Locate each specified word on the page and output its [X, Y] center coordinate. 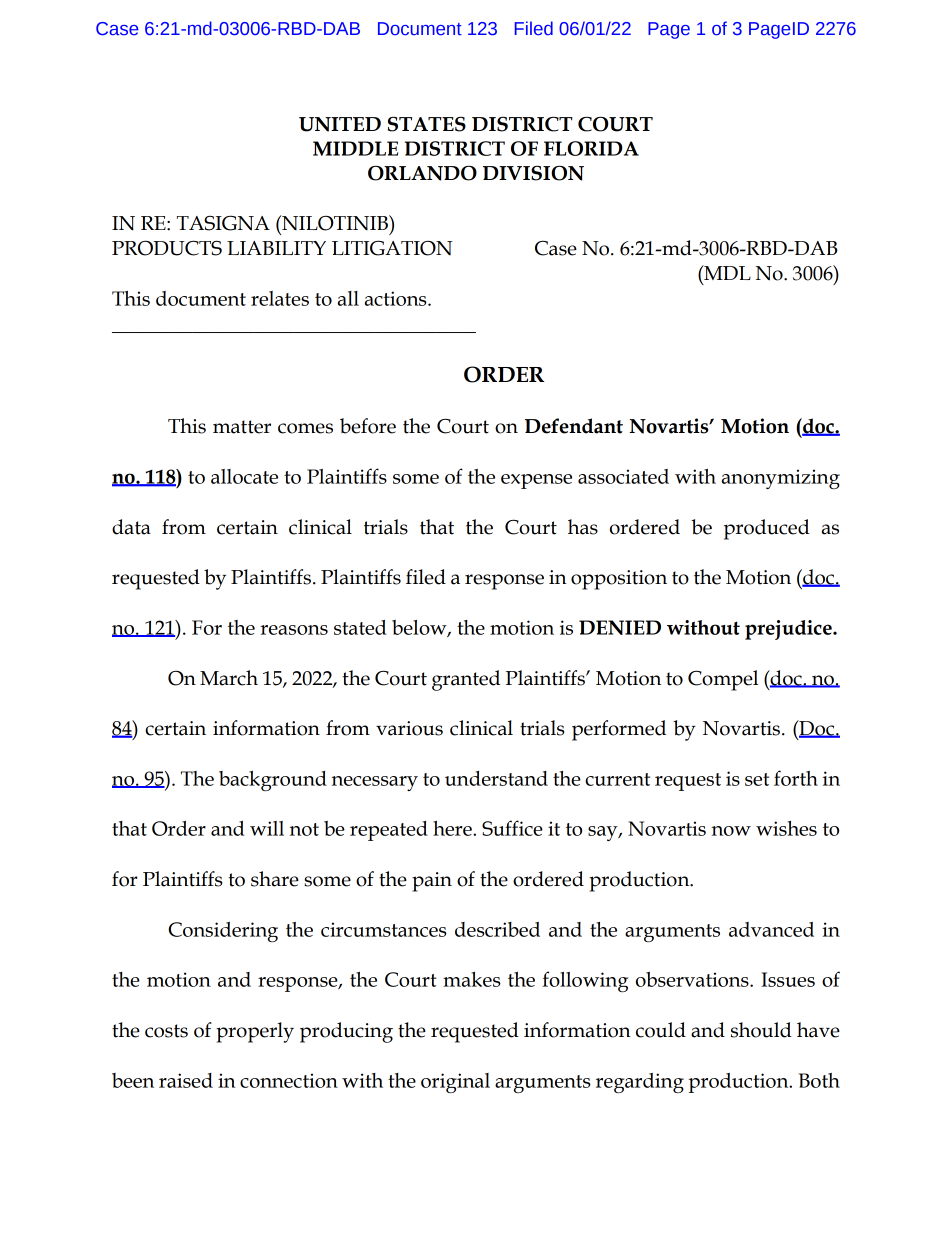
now [731, 831]
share [275, 879]
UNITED [340, 124]
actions [397, 298]
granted [466, 680]
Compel [723, 680]
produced [767, 529]
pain [432, 882]
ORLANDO [422, 173]
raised [186, 1080]
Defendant [574, 426]
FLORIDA [591, 148]
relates [280, 298]
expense [536, 481]
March [229, 678]
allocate [244, 476]
